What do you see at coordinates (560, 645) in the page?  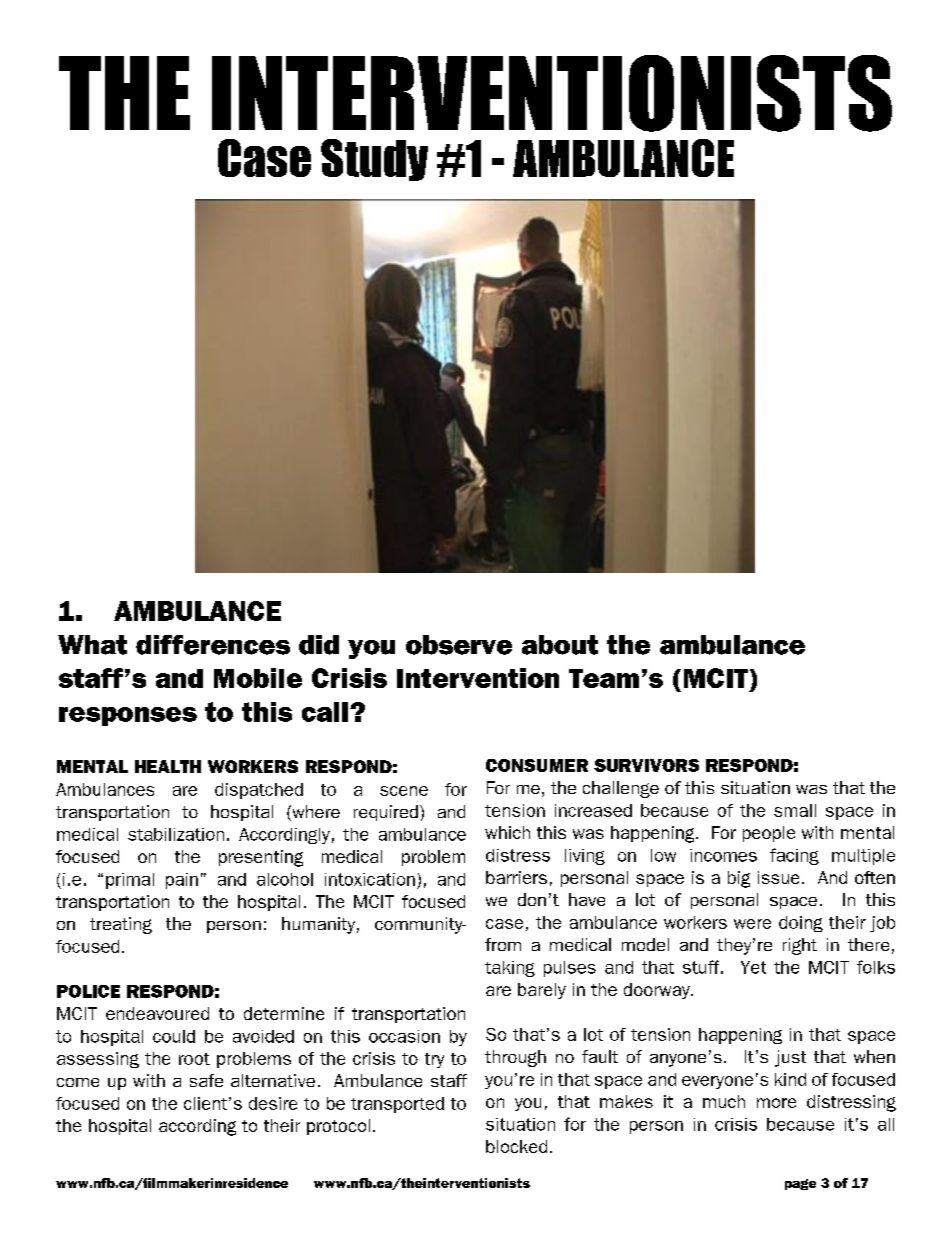 I see `about` at bounding box center [560, 645].
